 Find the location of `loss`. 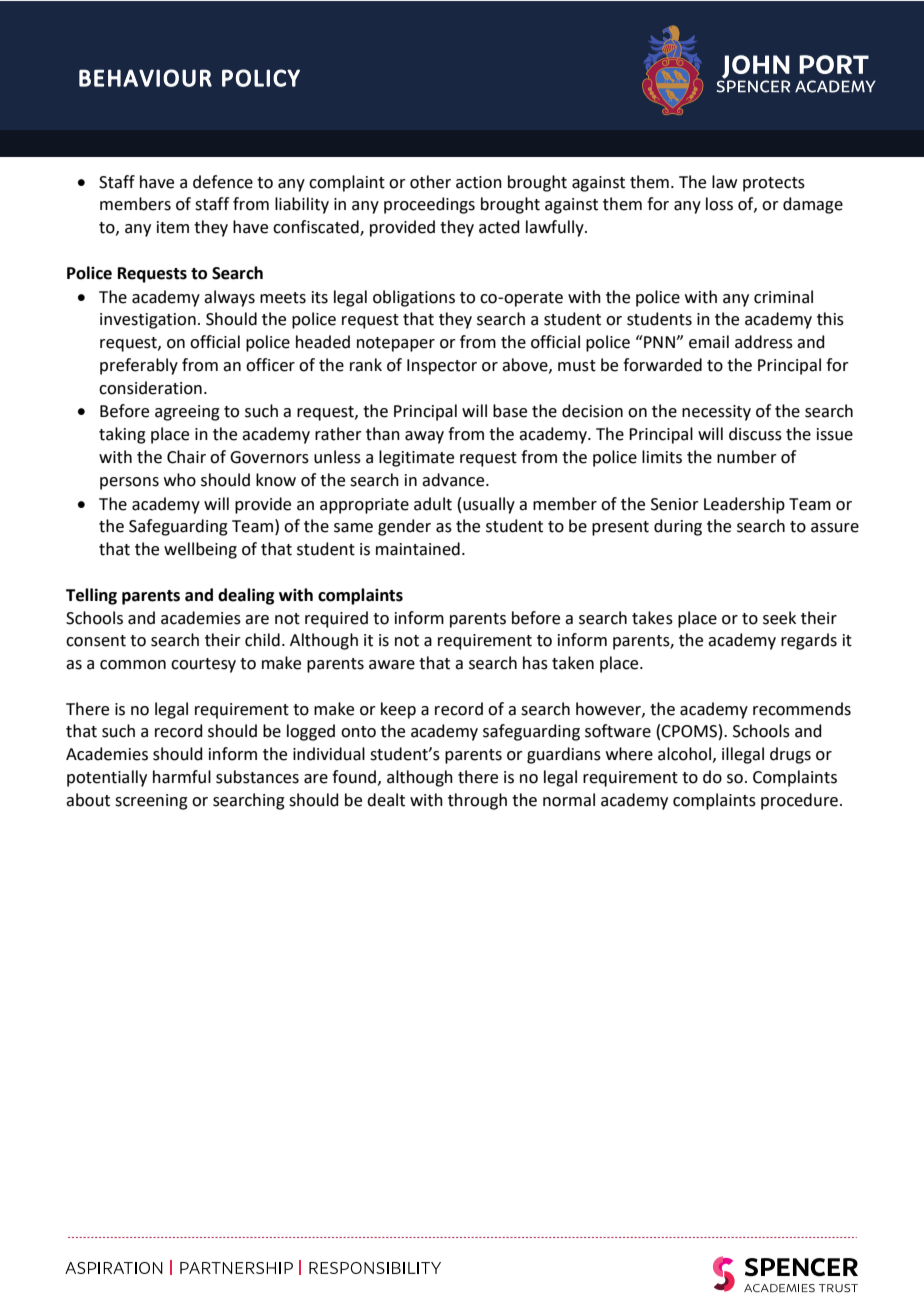

loss is located at coordinates (719, 204).
